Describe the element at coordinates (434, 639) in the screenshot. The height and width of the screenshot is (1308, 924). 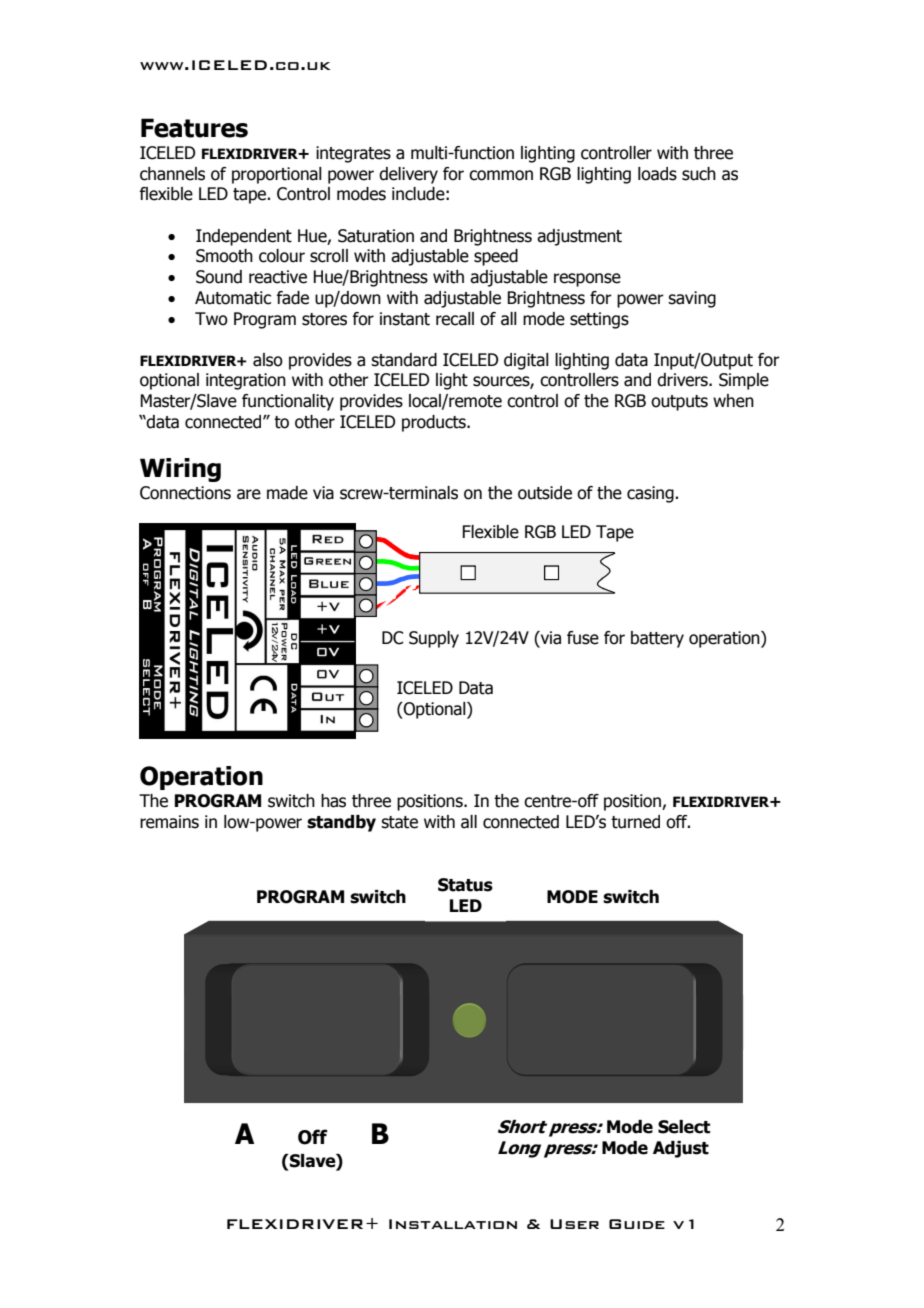
I see `Supply` at that location.
